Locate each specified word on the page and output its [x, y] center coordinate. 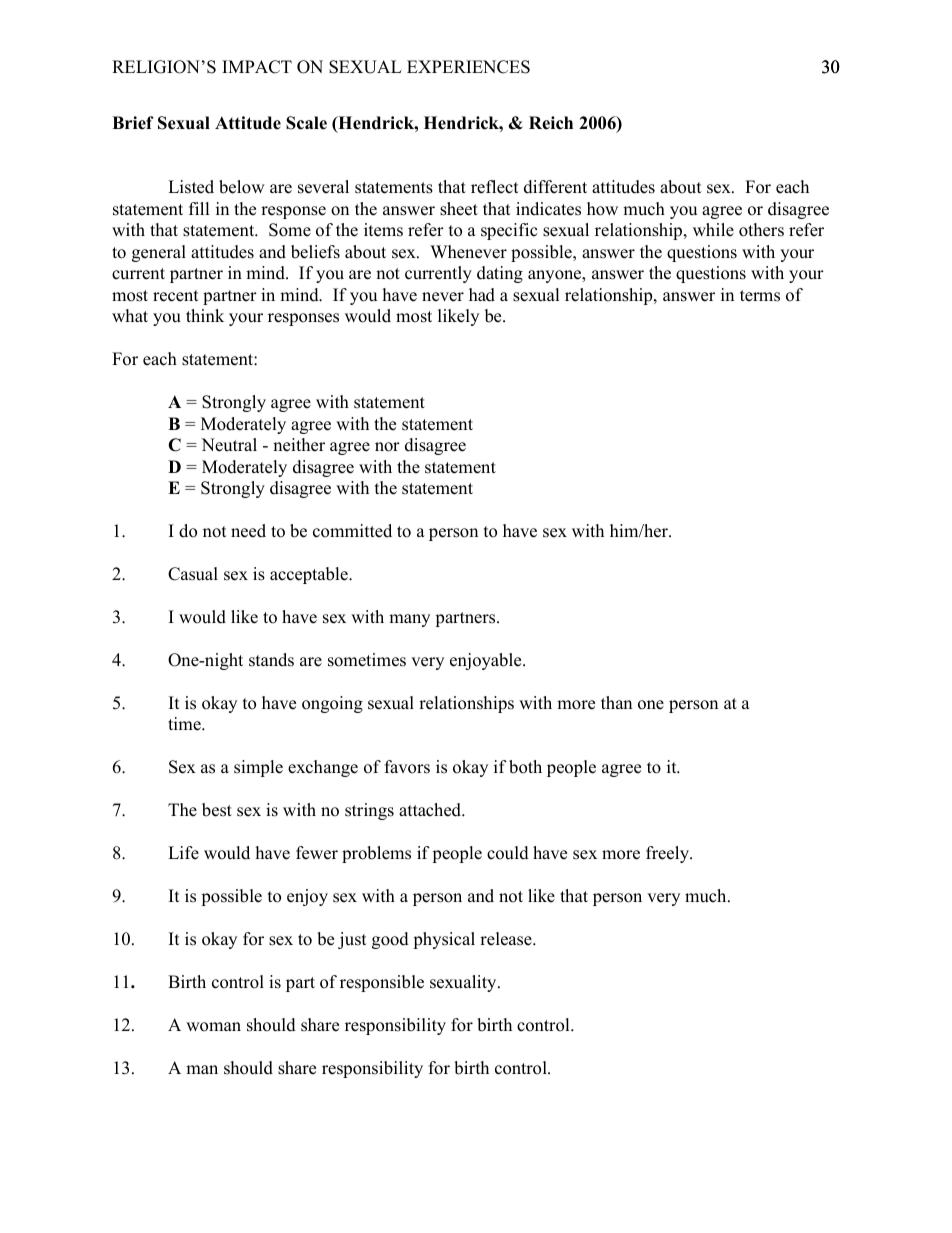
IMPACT [257, 67]
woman [213, 1027]
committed [352, 531]
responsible [382, 983]
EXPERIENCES [468, 67]
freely [669, 854]
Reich [551, 123]
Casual [193, 574]
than [616, 702]
